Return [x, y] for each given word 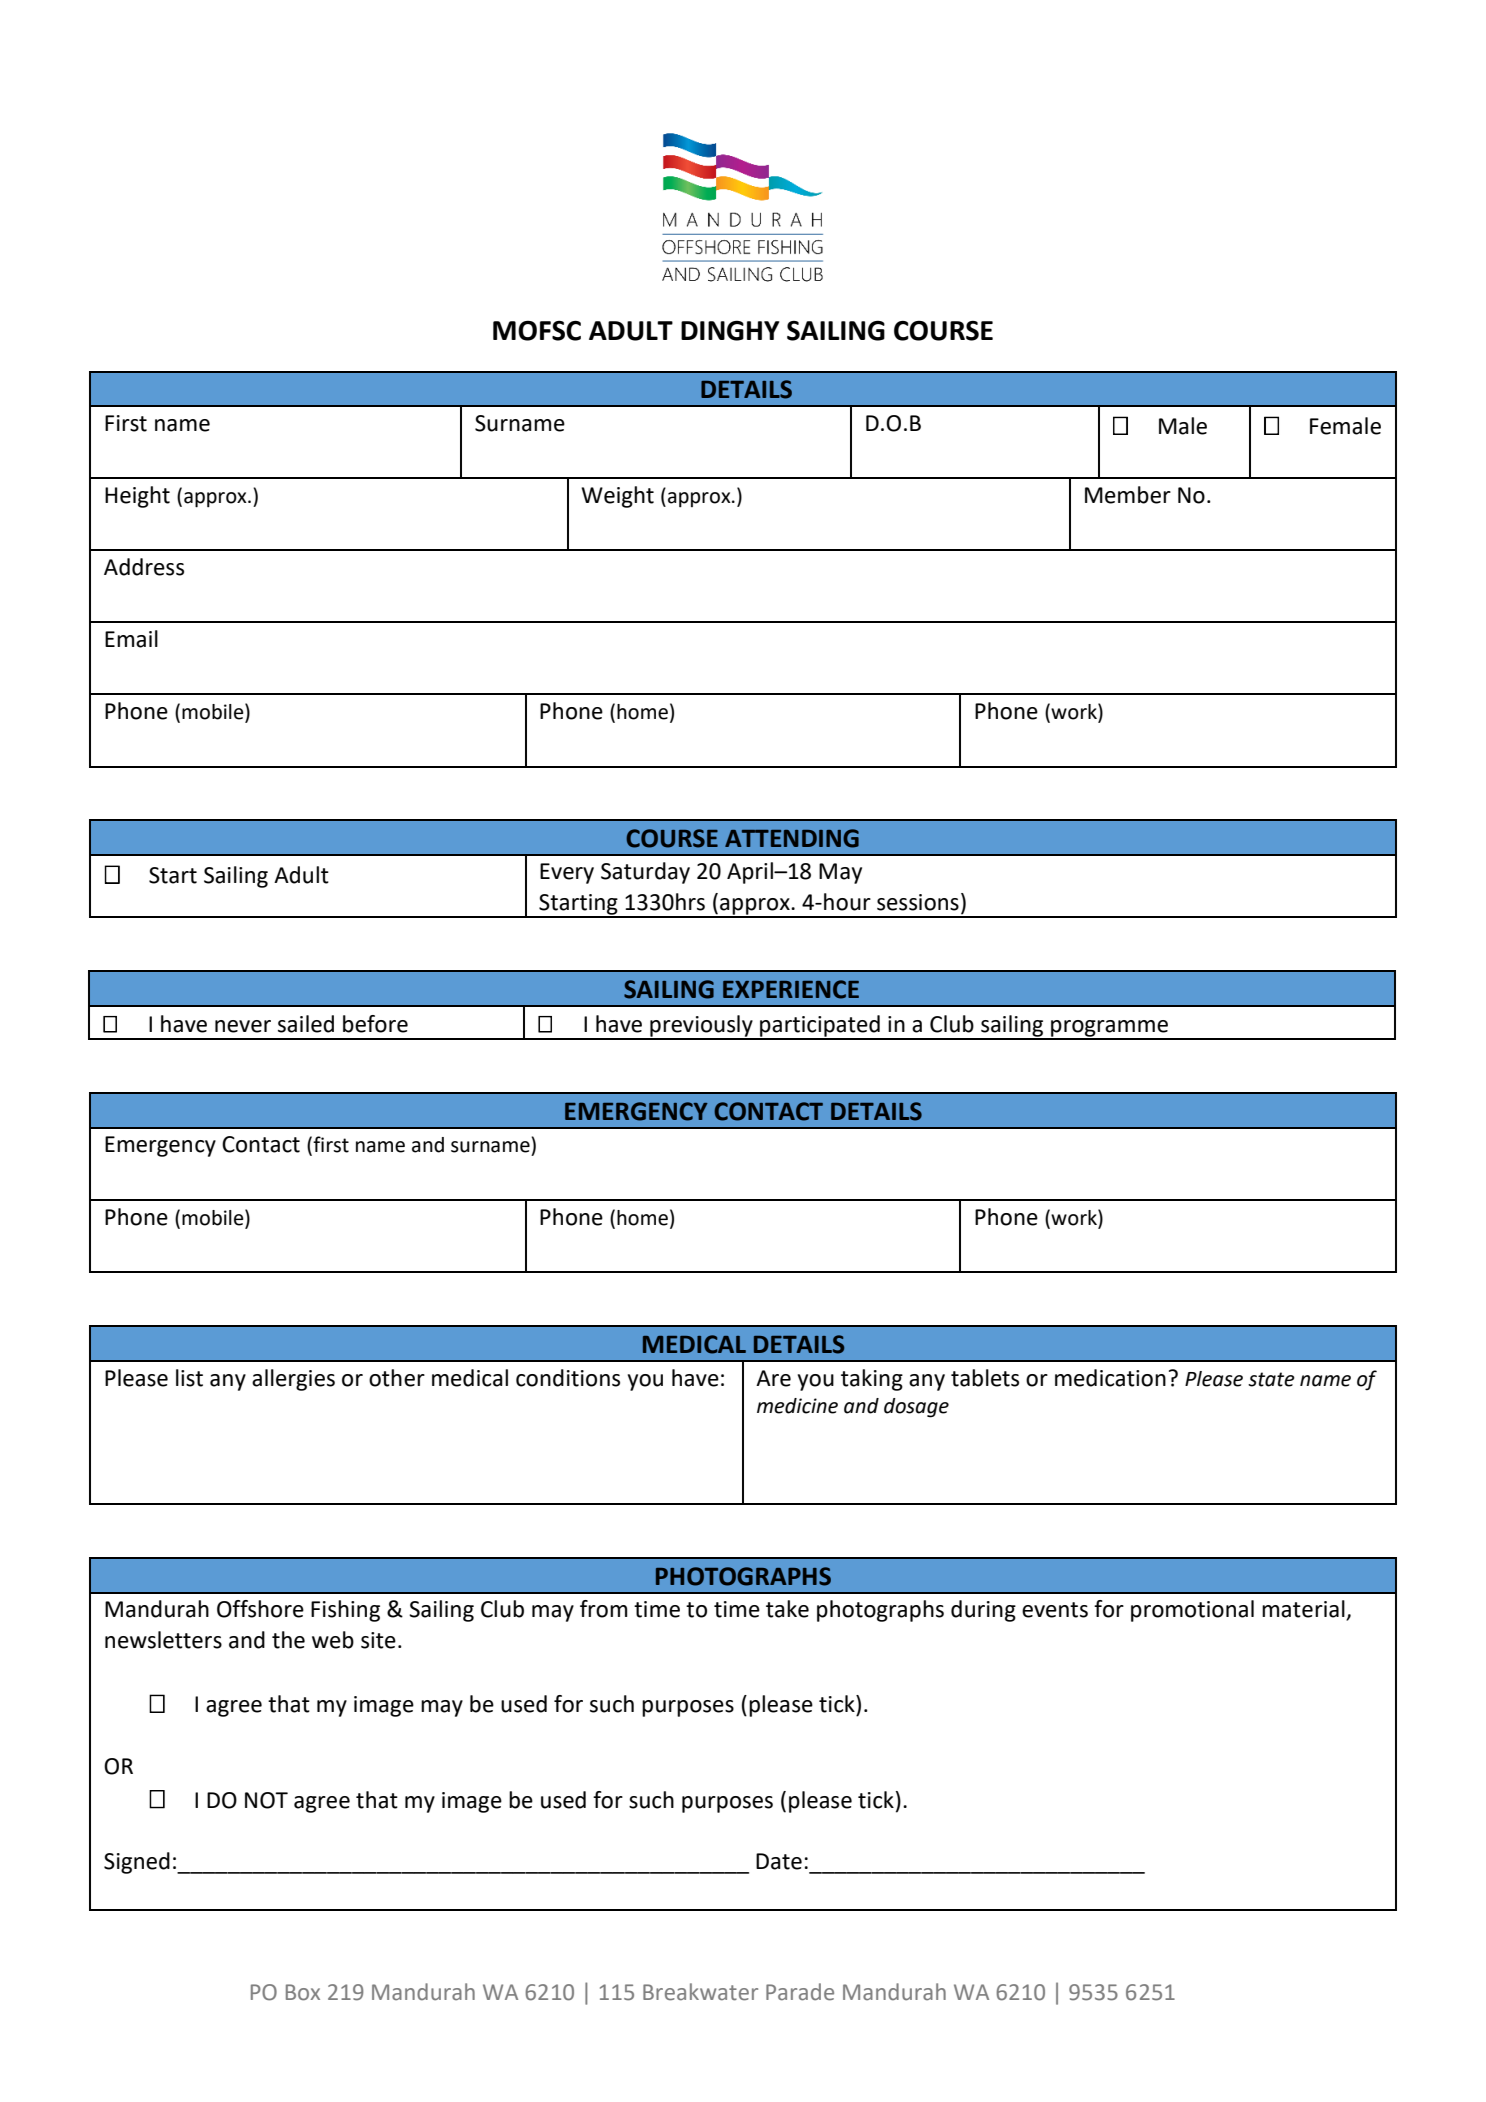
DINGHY [730, 331]
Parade [800, 1992]
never [243, 1026]
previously [701, 1027]
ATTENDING [792, 838]
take [787, 1609]
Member [1128, 495]
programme [1109, 1029]
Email [131, 639]
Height [137, 497]
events [1055, 1610]
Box [303, 1992]
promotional [1192, 1611]
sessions [918, 902]
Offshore [260, 1609]
